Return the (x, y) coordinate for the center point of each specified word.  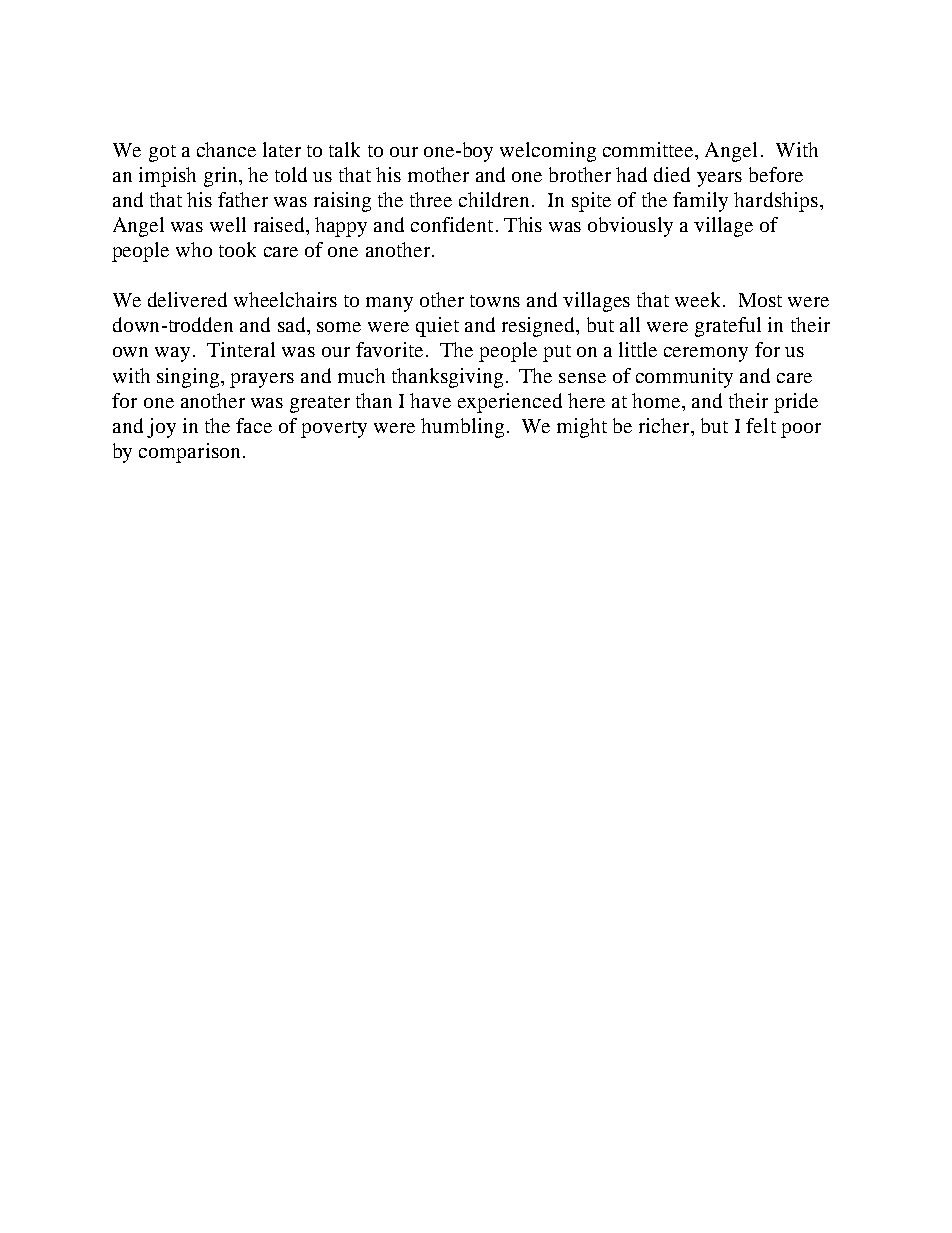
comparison (189, 453)
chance (226, 149)
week (699, 299)
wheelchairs (285, 299)
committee (650, 151)
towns (495, 301)
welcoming (548, 152)
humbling (462, 428)
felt (761, 425)
